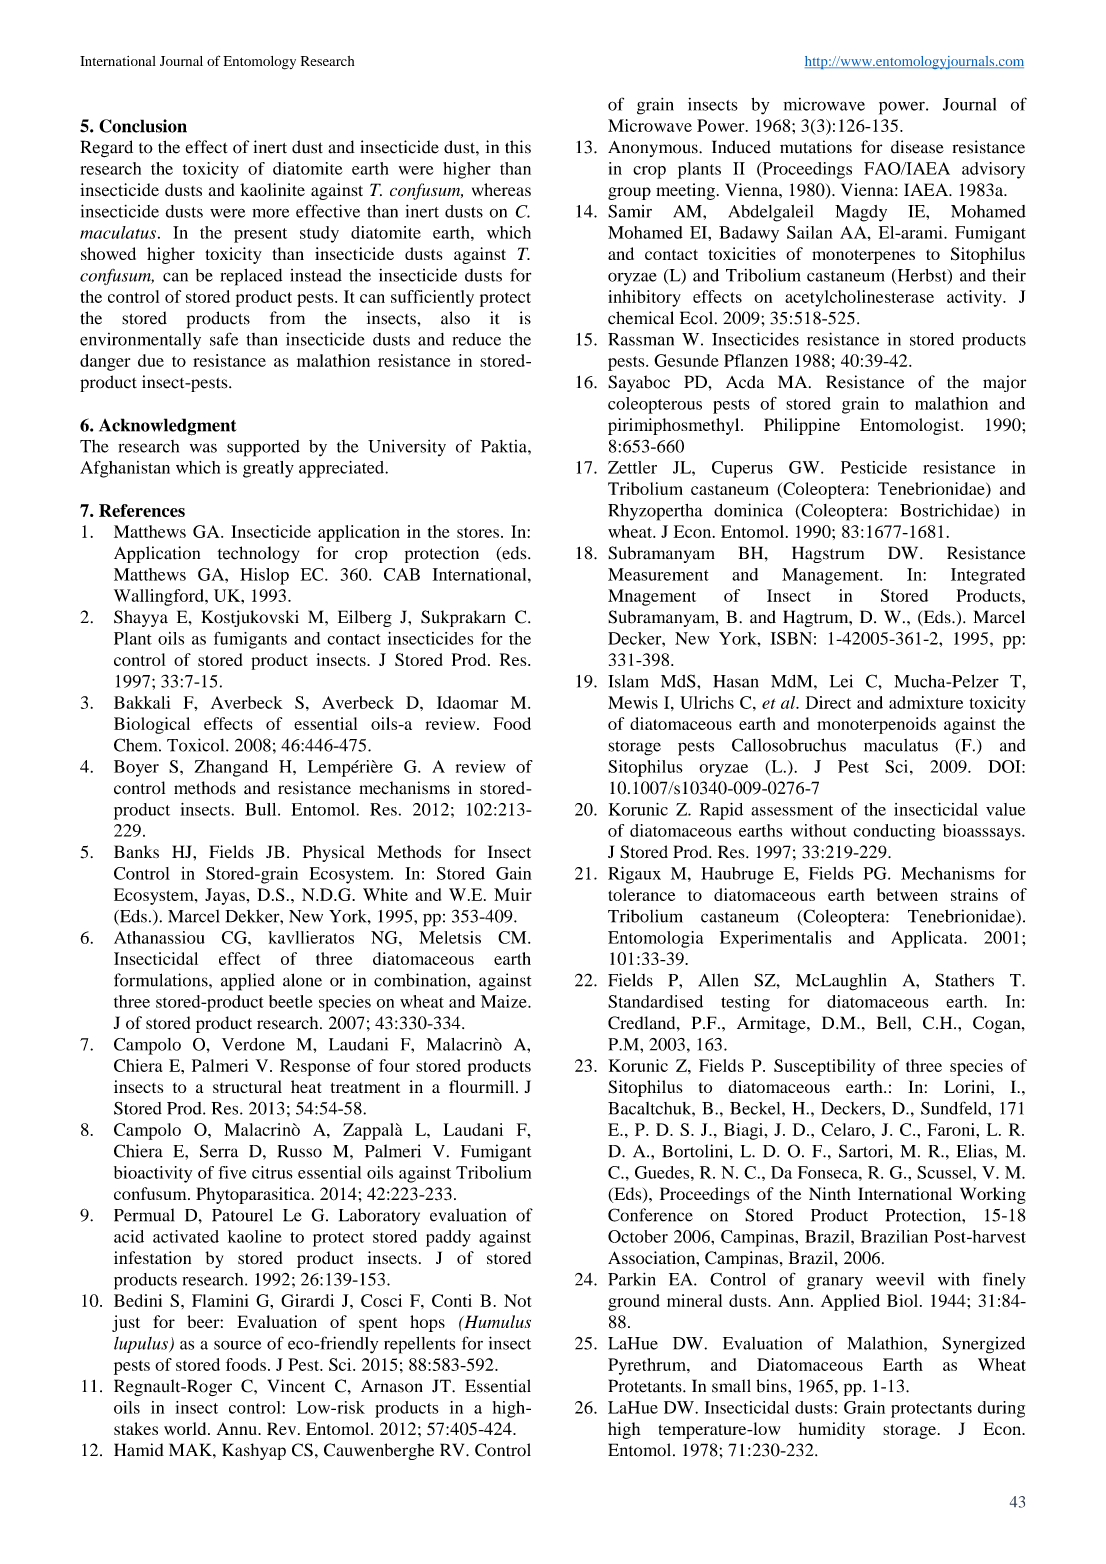 This page has height=1564, width=1106. Describe the element at coordinates (650, 1215) in the page. I see `Conference` at that location.
